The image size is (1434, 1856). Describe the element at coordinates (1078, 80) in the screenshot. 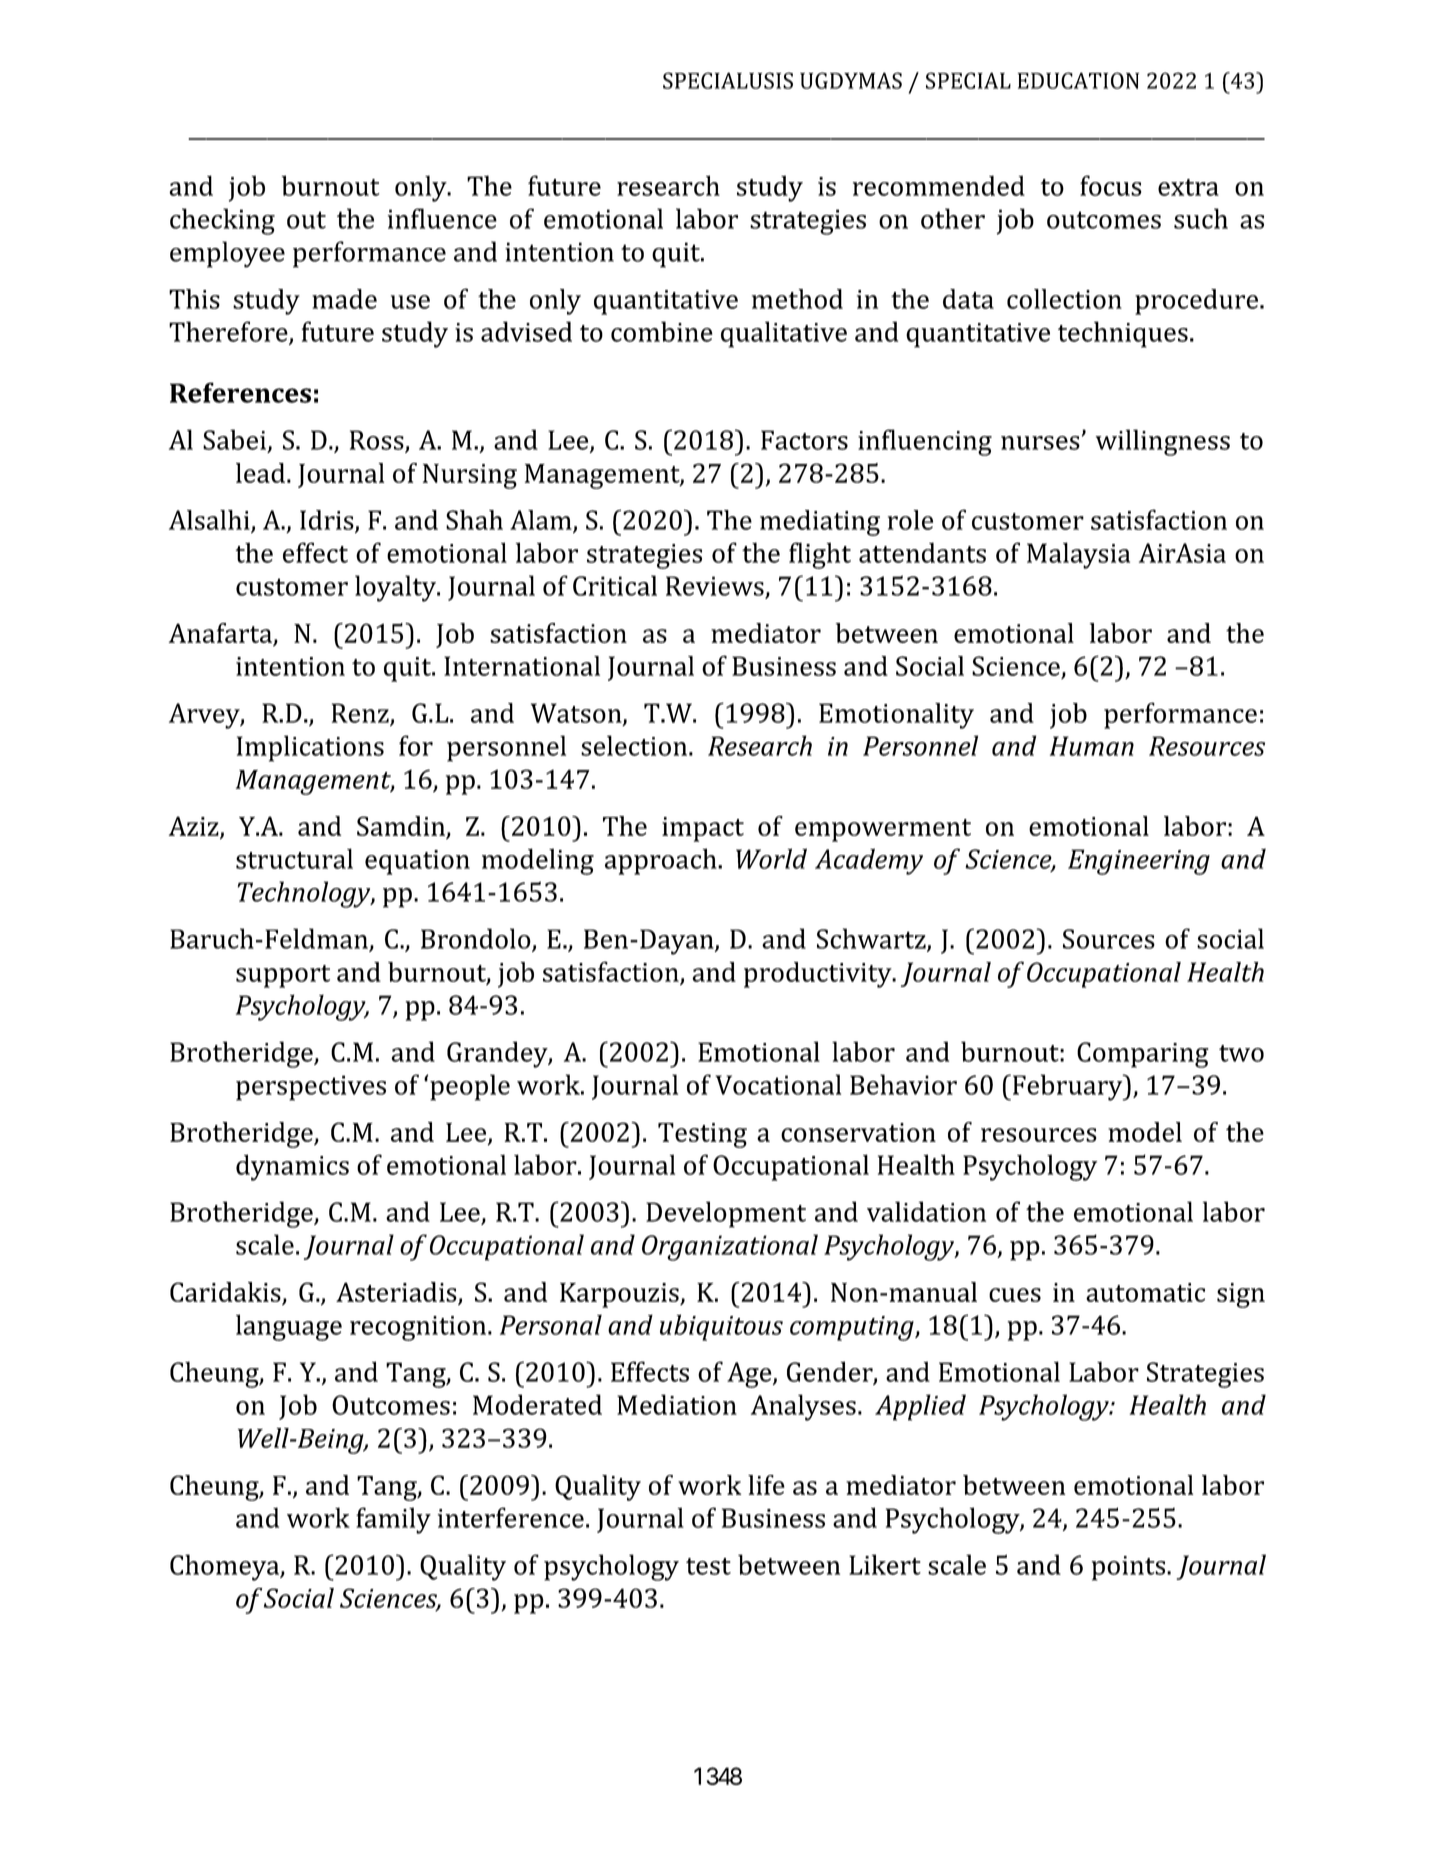

I see `EDUCATION` at that location.
